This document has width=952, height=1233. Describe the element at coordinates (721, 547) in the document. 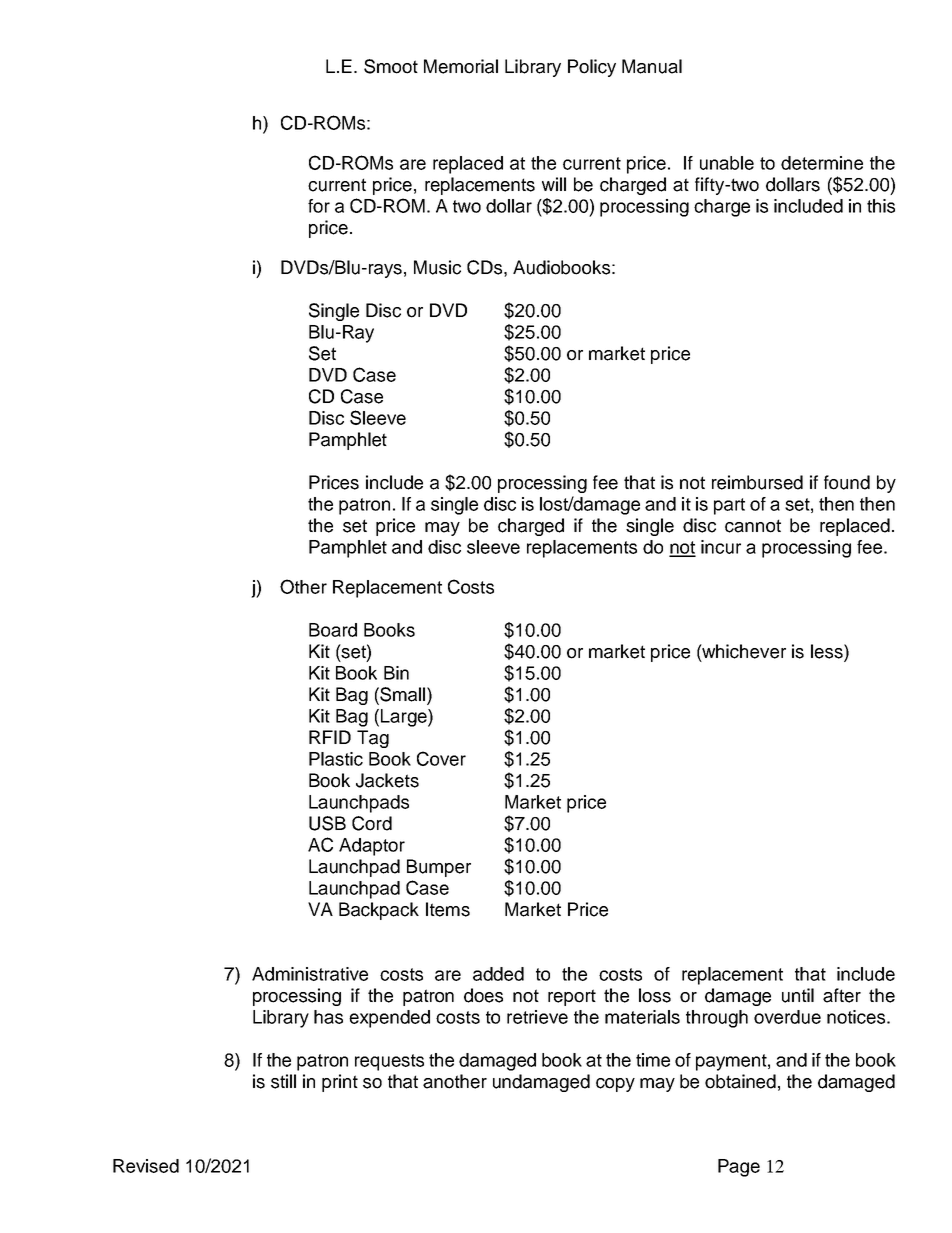

I see `incur` at that location.
